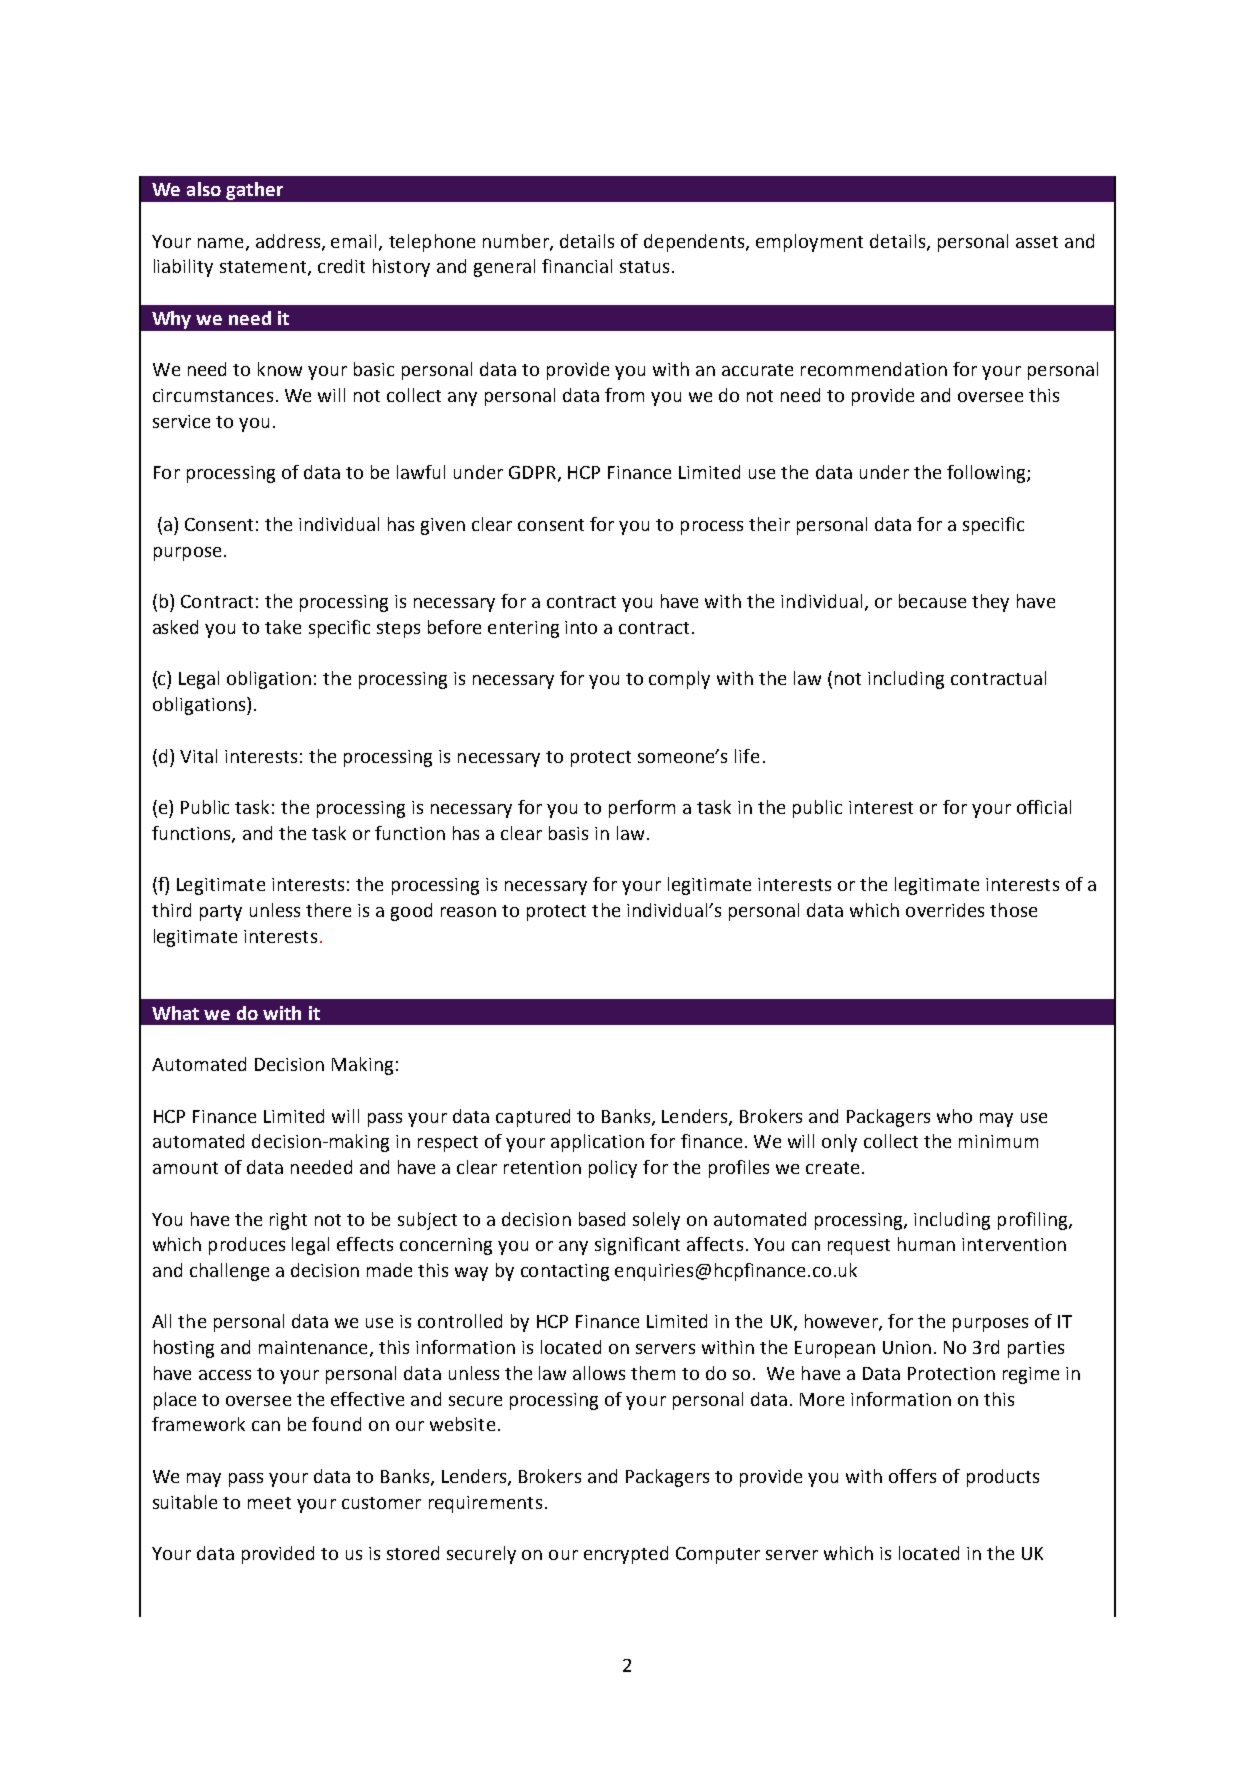 The height and width of the document is (1775, 1255). What do you see at coordinates (932, 601) in the document?
I see `because` at bounding box center [932, 601].
